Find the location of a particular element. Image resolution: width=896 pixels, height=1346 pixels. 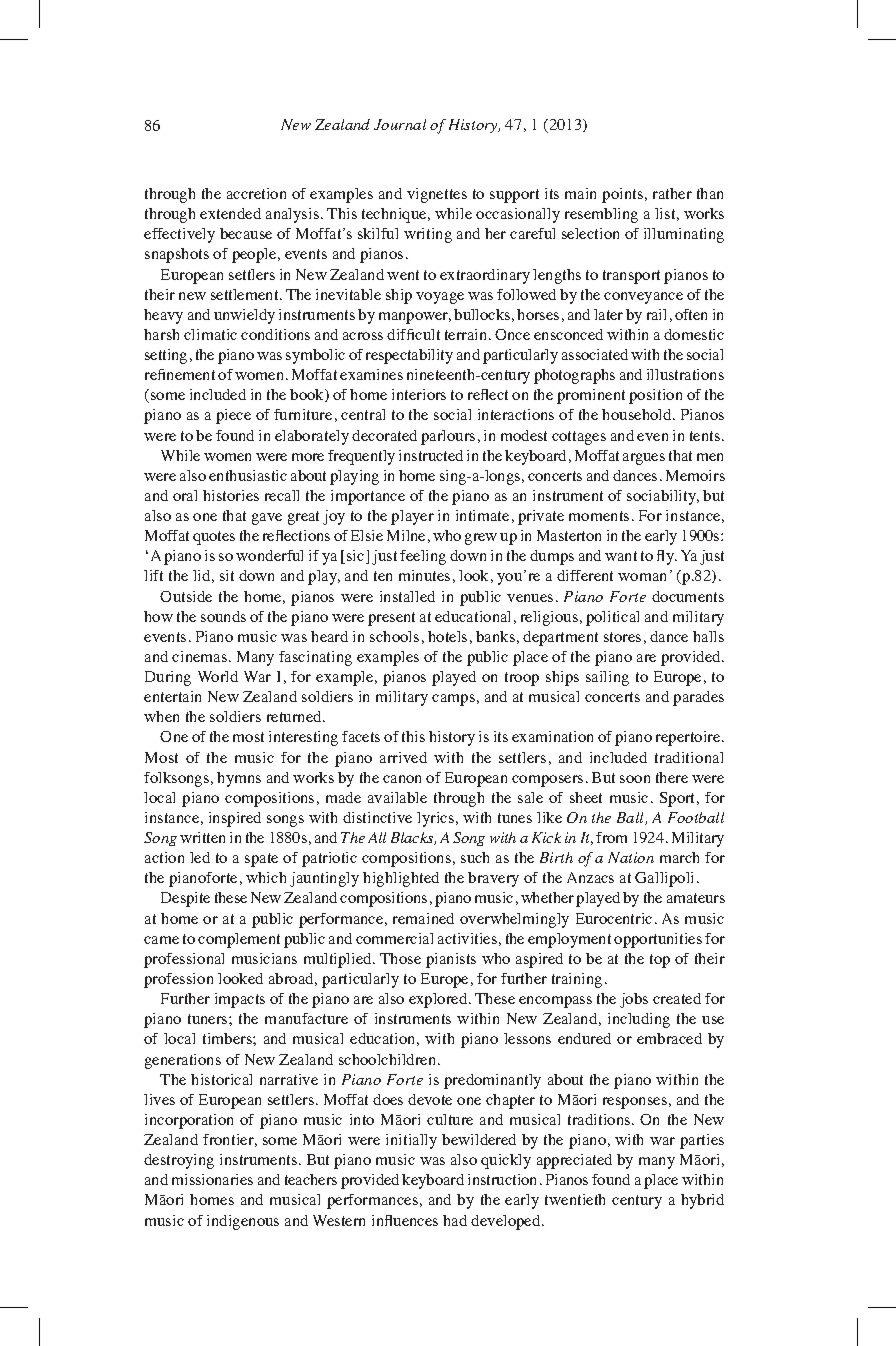

histories is located at coordinates (231, 495).
